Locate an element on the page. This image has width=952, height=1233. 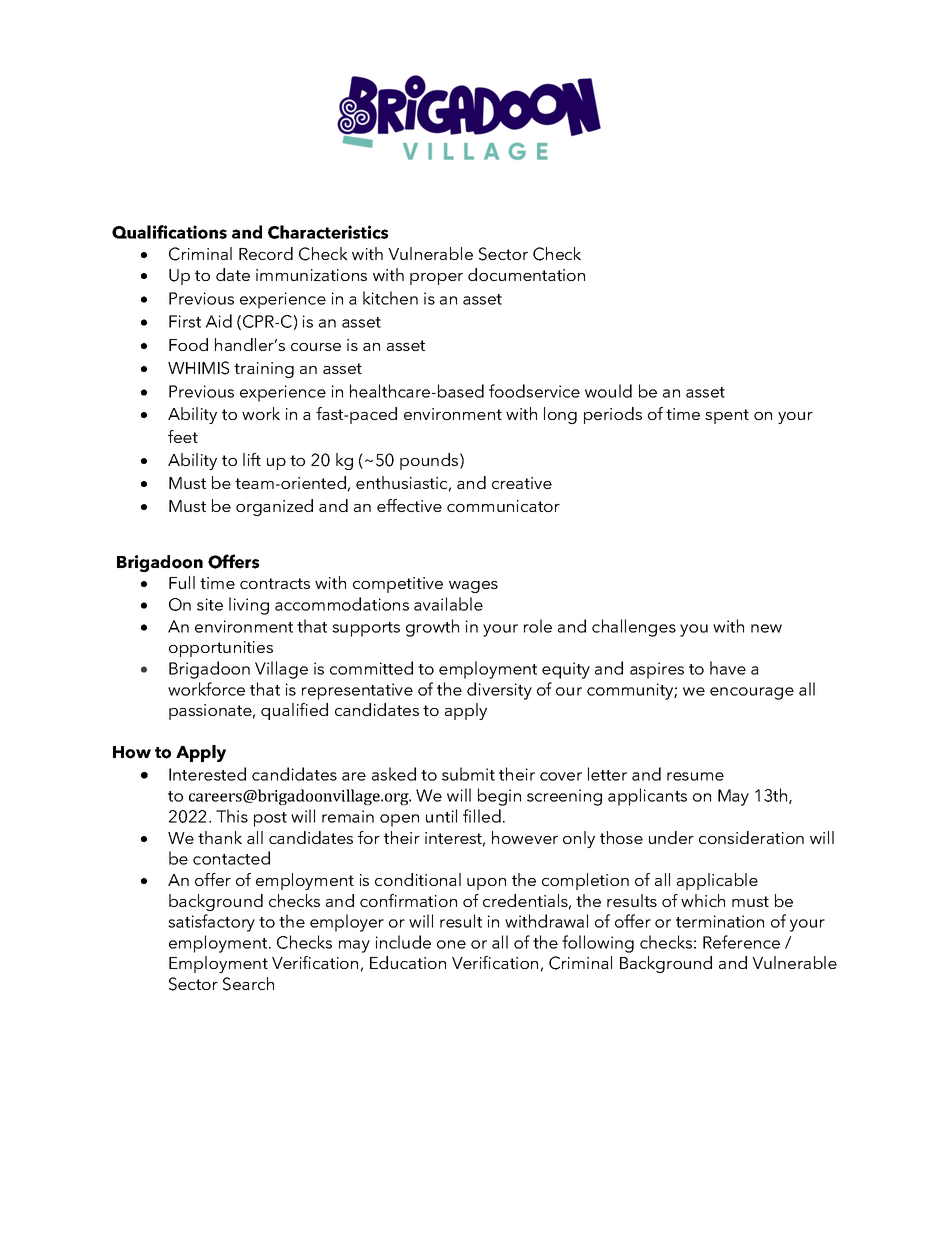
one is located at coordinates (451, 944).
